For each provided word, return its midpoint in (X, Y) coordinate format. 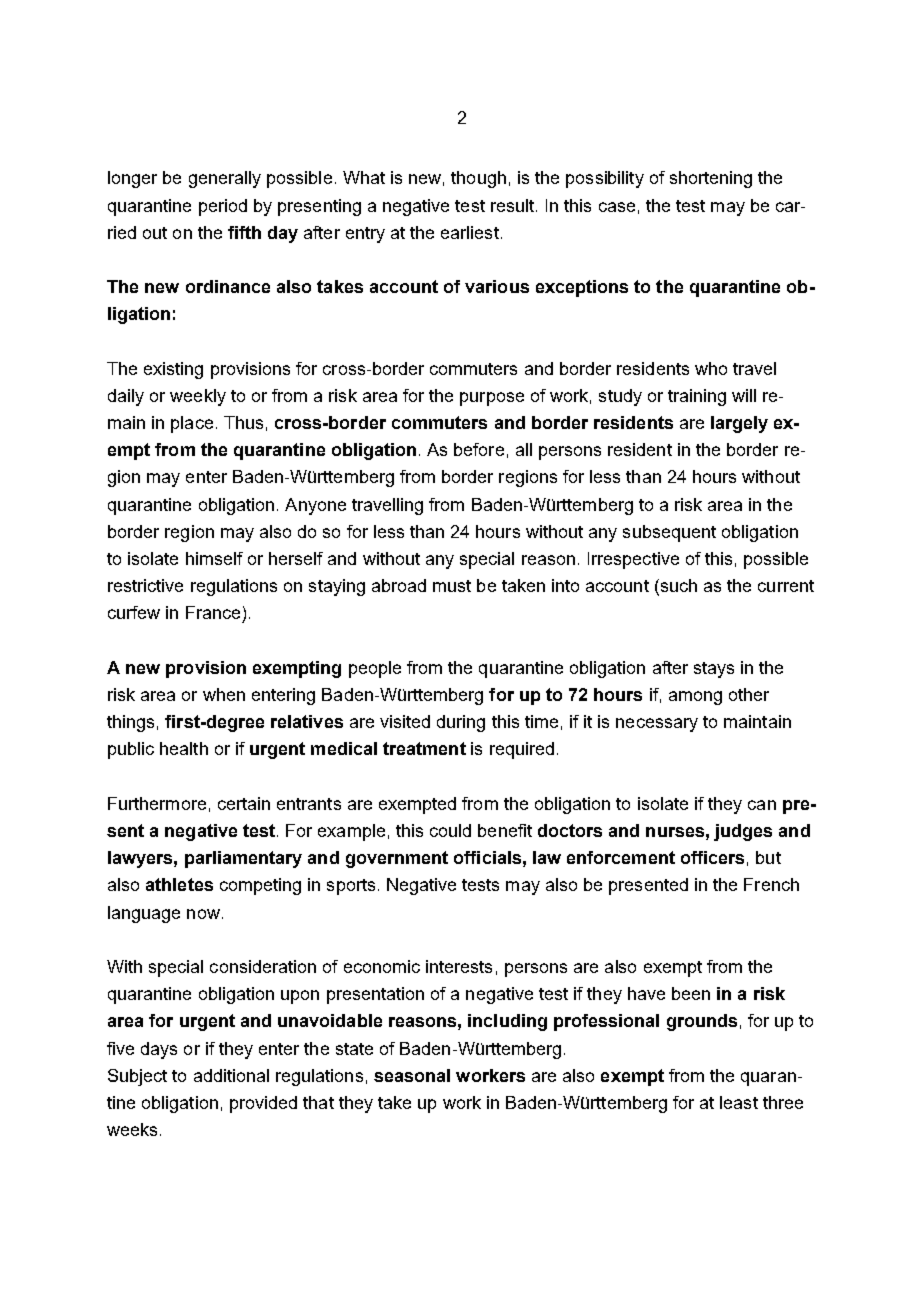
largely (739, 424)
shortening (711, 179)
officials (487, 857)
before (479, 449)
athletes (179, 884)
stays (714, 670)
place (192, 424)
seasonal (412, 1075)
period (223, 207)
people (375, 669)
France (213, 612)
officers (712, 857)
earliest (470, 232)
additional (231, 1075)
